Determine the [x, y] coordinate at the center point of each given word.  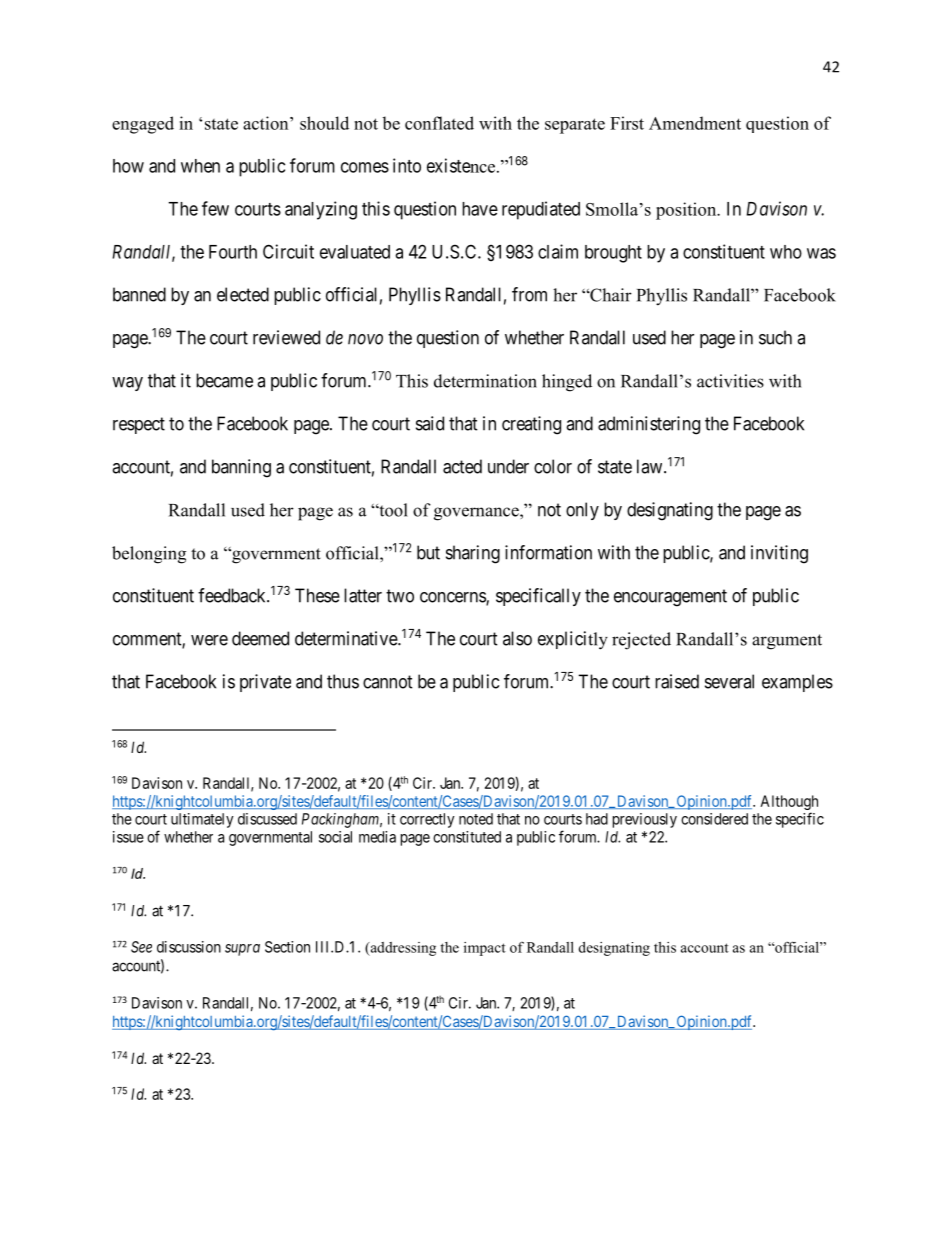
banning [241, 468]
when [200, 166]
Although [789, 804]
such [775, 337]
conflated [439, 123]
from [529, 294]
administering [649, 425]
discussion [189, 947]
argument [787, 642]
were [209, 640]
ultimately [202, 820]
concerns [453, 598]
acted [462, 466]
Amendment [695, 123]
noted [476, 819]
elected [243, 294]
